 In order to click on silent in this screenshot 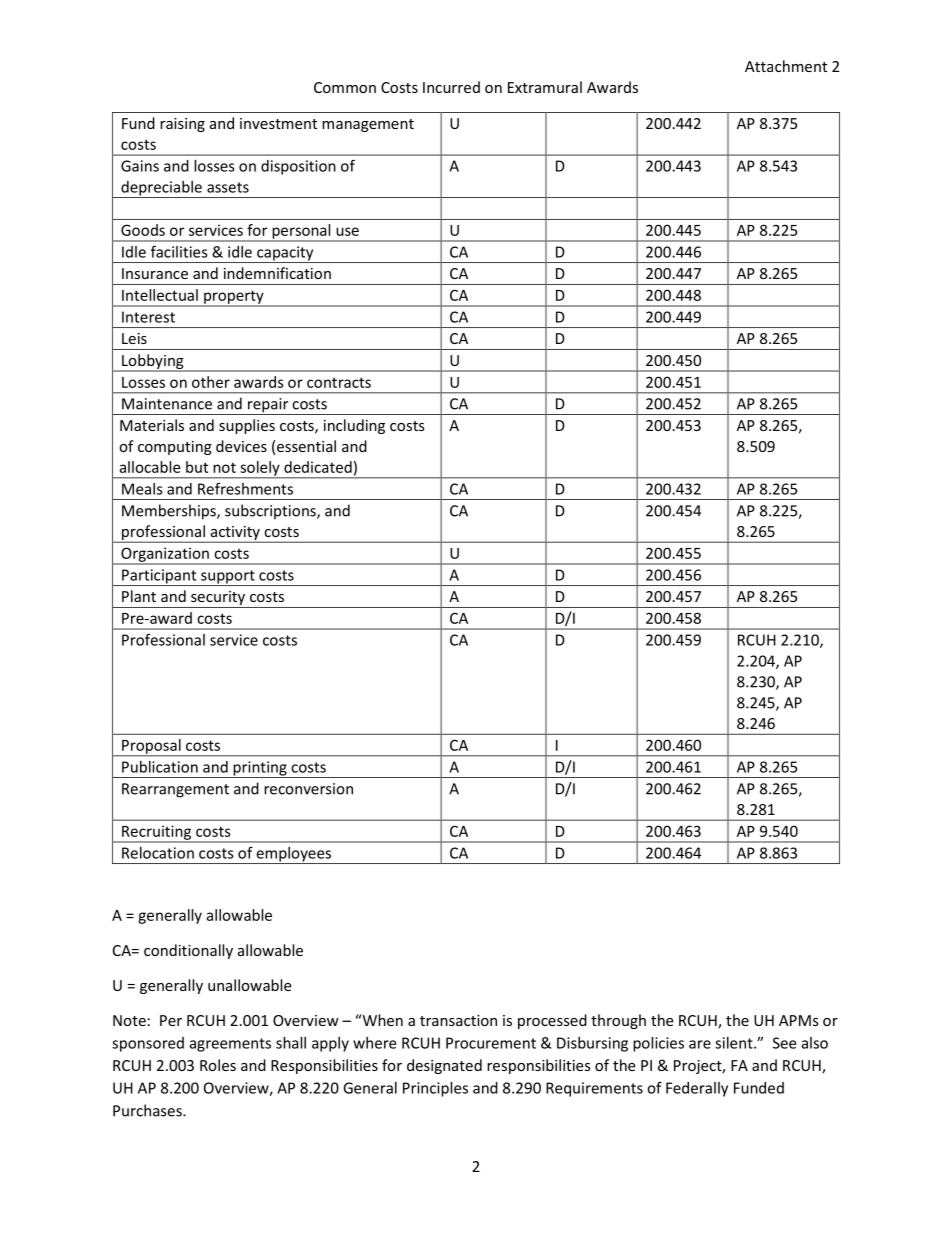, I will do `click(735, 1043)`.
